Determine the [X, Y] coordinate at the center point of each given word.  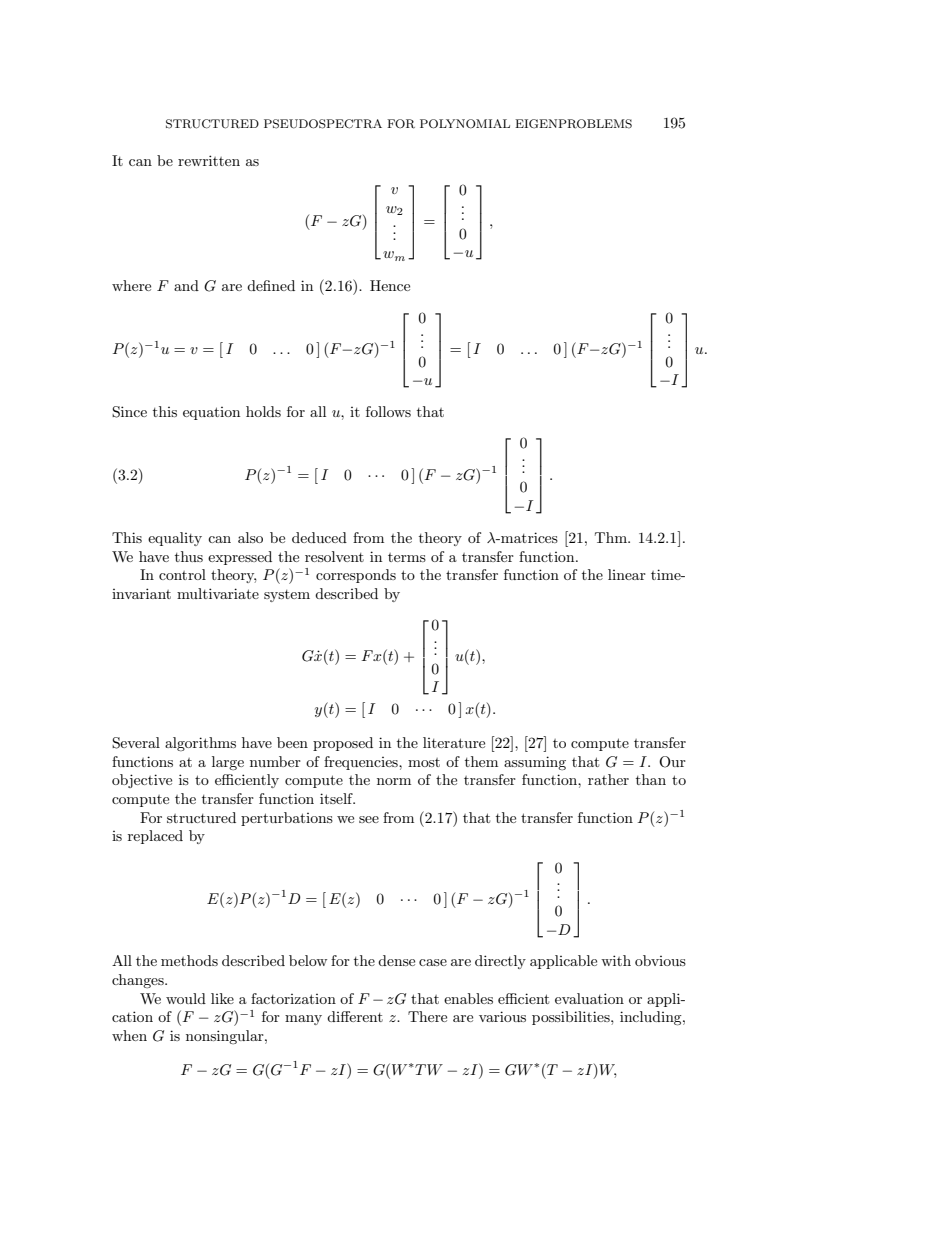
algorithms [200, 744]
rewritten [209, 160]
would [186, 998]
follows [388, 411]
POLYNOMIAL [465, 124]
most [424, 762]
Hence [390, 285]
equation [211, 413]
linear [627, 574]
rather [608, 779]
